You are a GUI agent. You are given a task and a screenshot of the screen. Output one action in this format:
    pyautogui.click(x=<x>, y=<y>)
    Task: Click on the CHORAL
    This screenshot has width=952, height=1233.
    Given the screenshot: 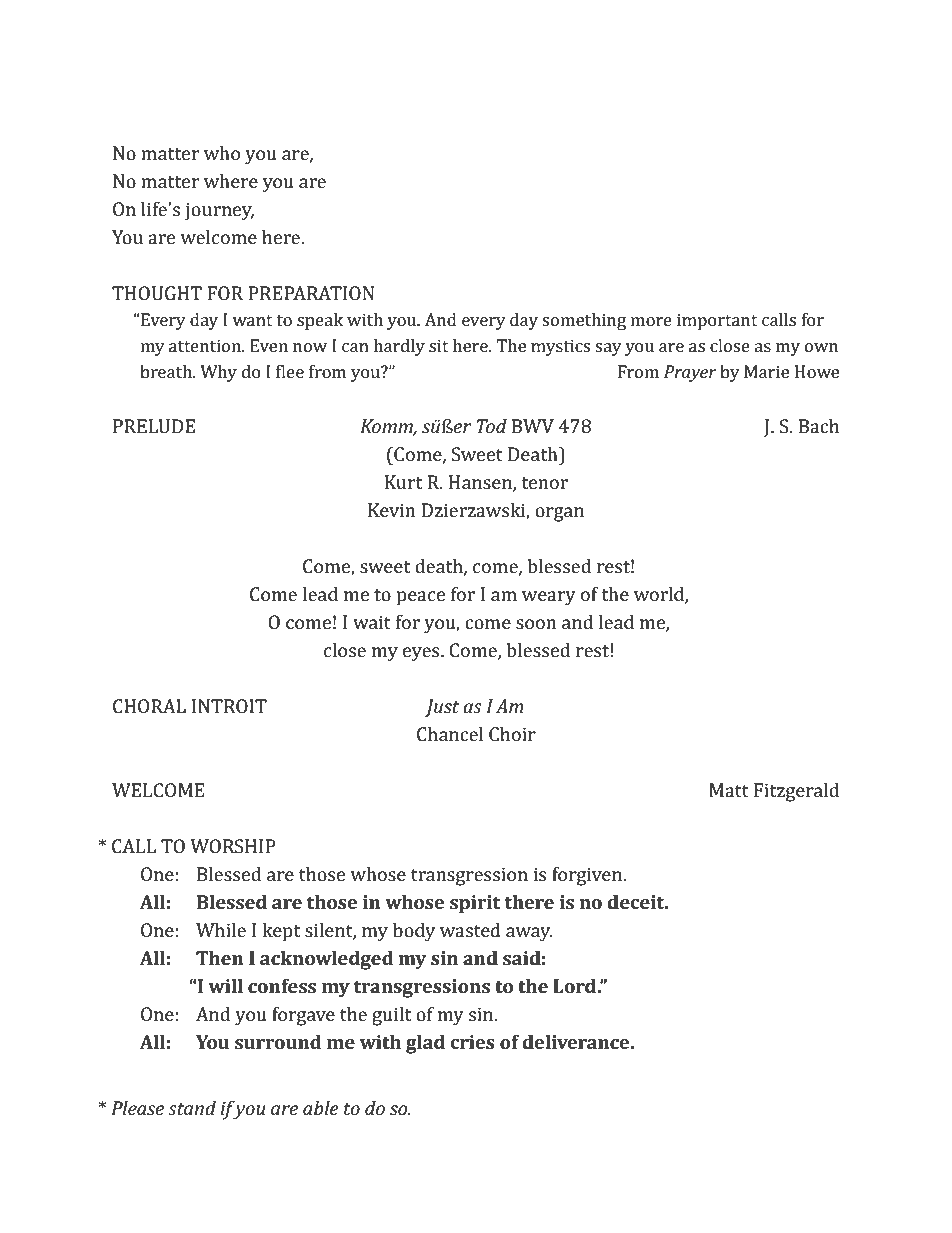 What is the action you would take?
    pyautogui.click(x=149, y=706)
